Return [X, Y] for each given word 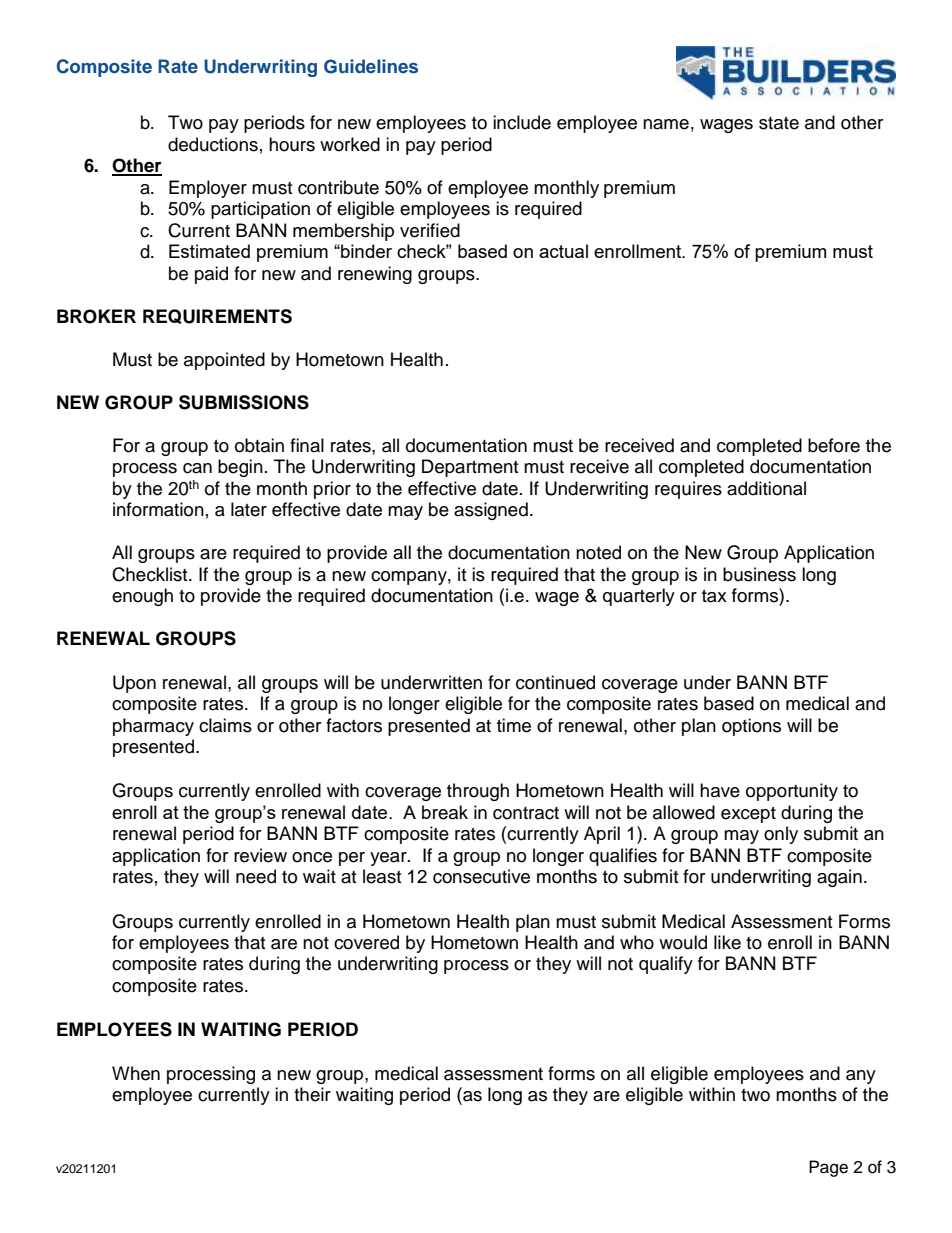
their [312, 1094]
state [779, 123]
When [136, 1073]
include [522, 122]
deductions [213, 144]
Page [828, 1168]
